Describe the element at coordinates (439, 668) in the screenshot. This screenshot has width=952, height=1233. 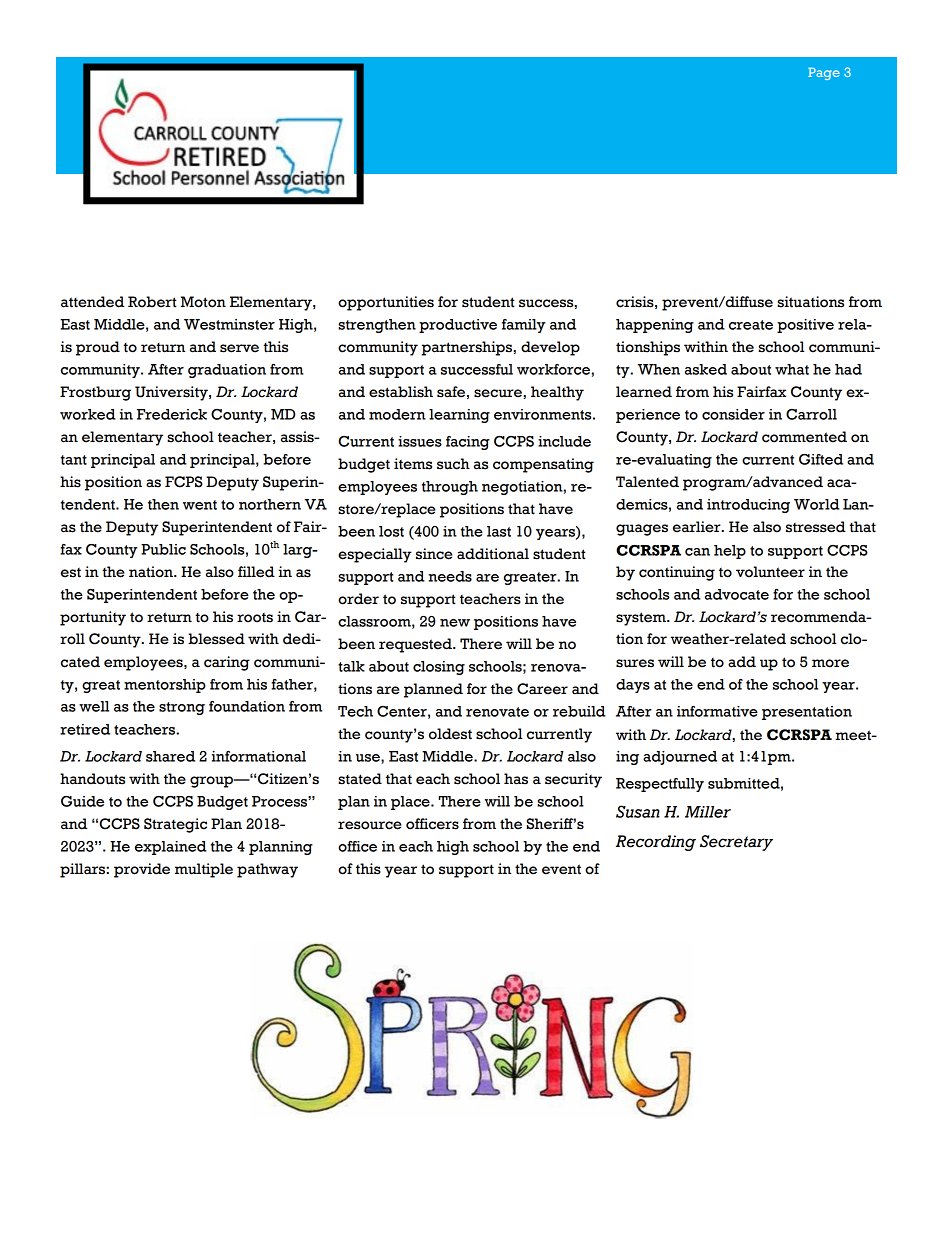
I see `closing` at that location.
